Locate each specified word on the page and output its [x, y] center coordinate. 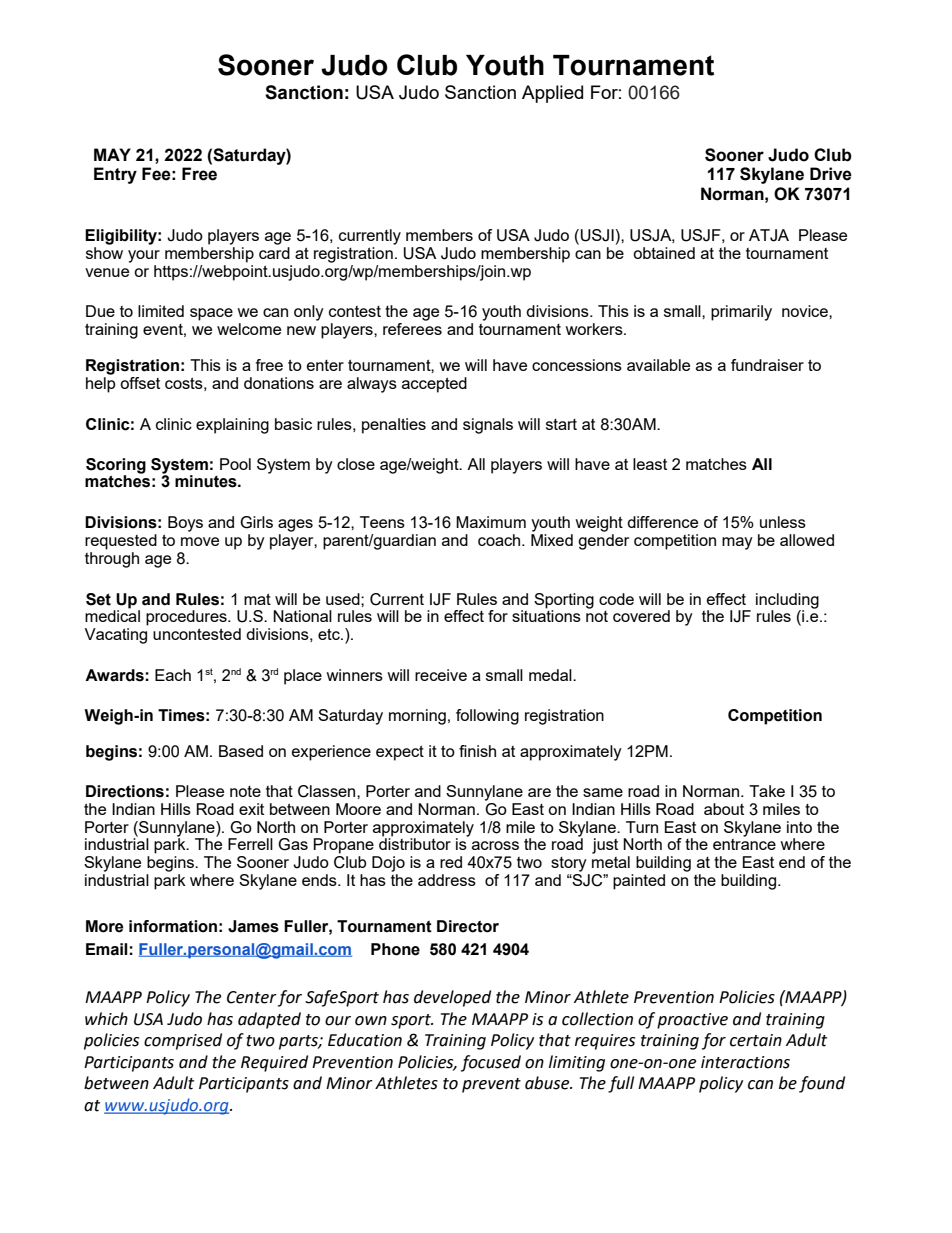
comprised [183, 1041]
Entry [115, 175]
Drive [831, 174]
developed [452, 998]
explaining [232, 426]
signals [488, 426]
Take [767, 791]
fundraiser [767, 365]
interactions [745, 1062]
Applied [552, 94]
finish [477, 751]
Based [241, 751]
